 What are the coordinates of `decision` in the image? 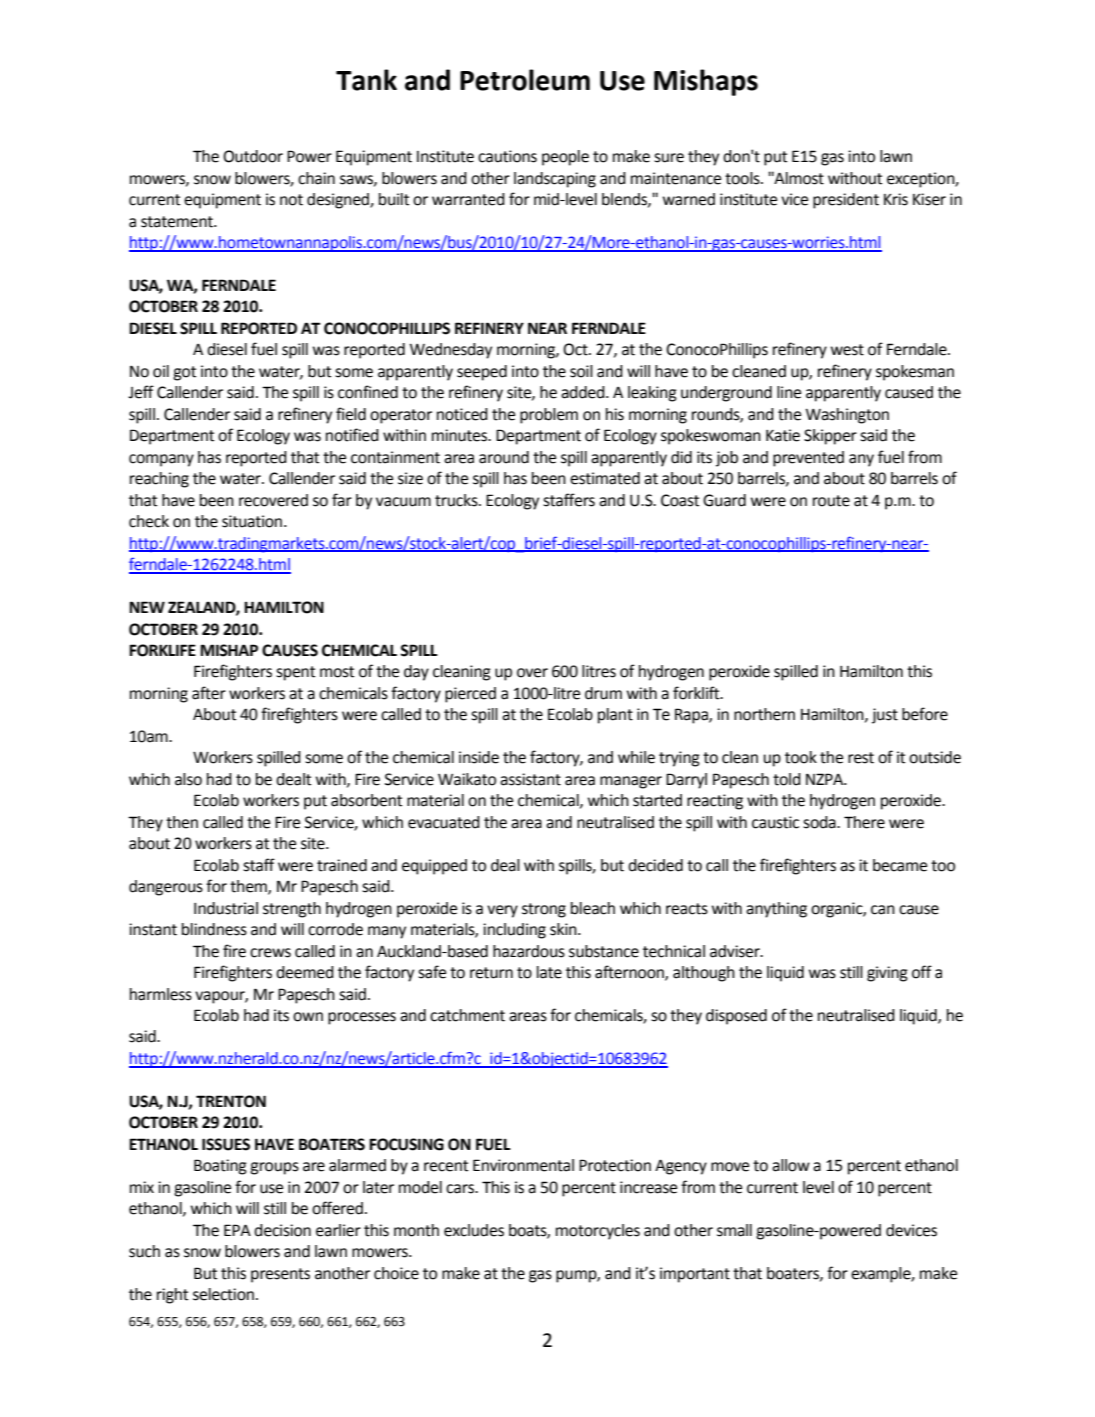 It's located at (282, 1230).
